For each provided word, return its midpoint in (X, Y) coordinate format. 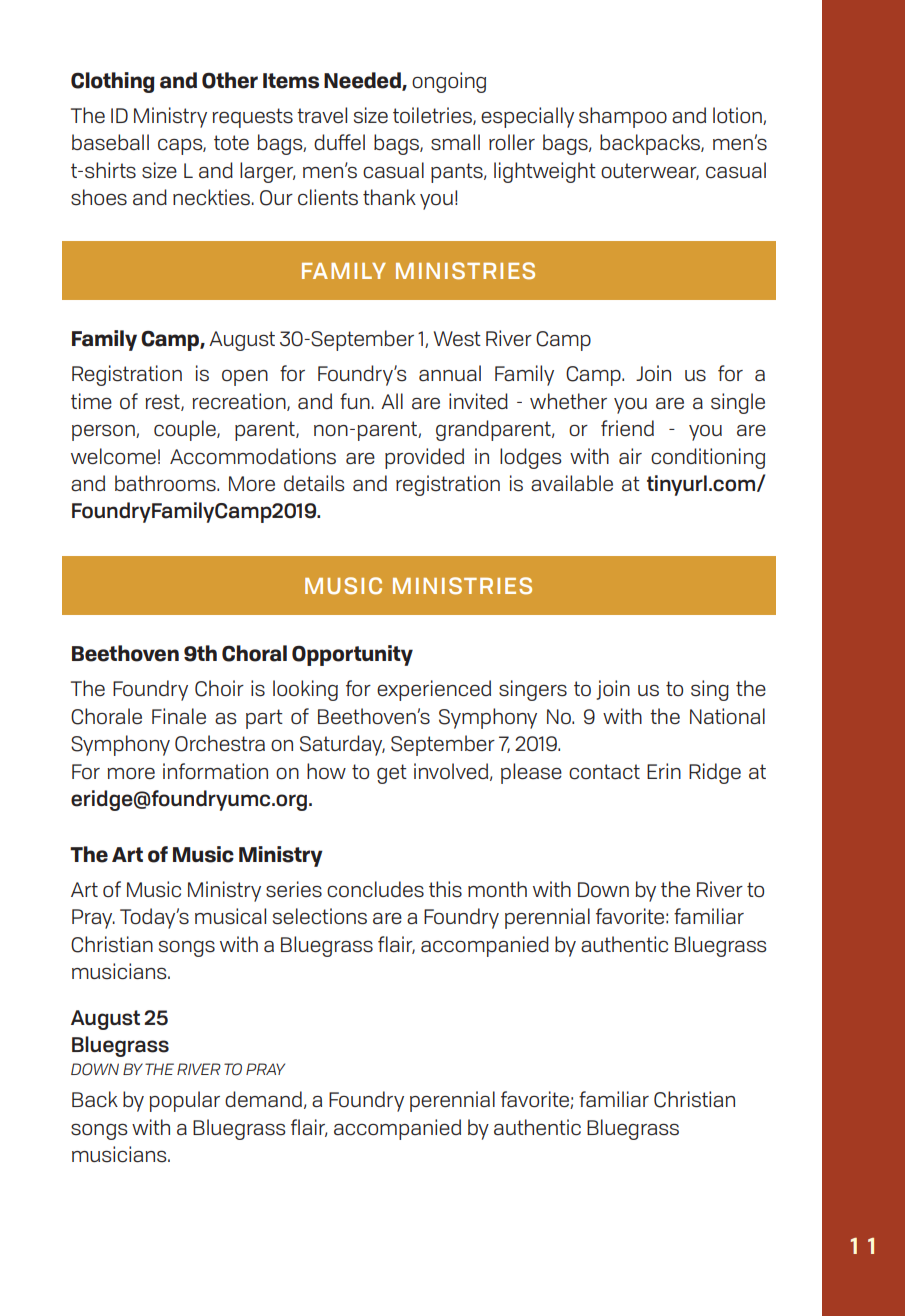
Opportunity (352, 655)
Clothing (113, 82)
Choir (219, 688)
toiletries (433, 116)
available (572, 483)
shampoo (623, 117)
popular (184, 1101)
